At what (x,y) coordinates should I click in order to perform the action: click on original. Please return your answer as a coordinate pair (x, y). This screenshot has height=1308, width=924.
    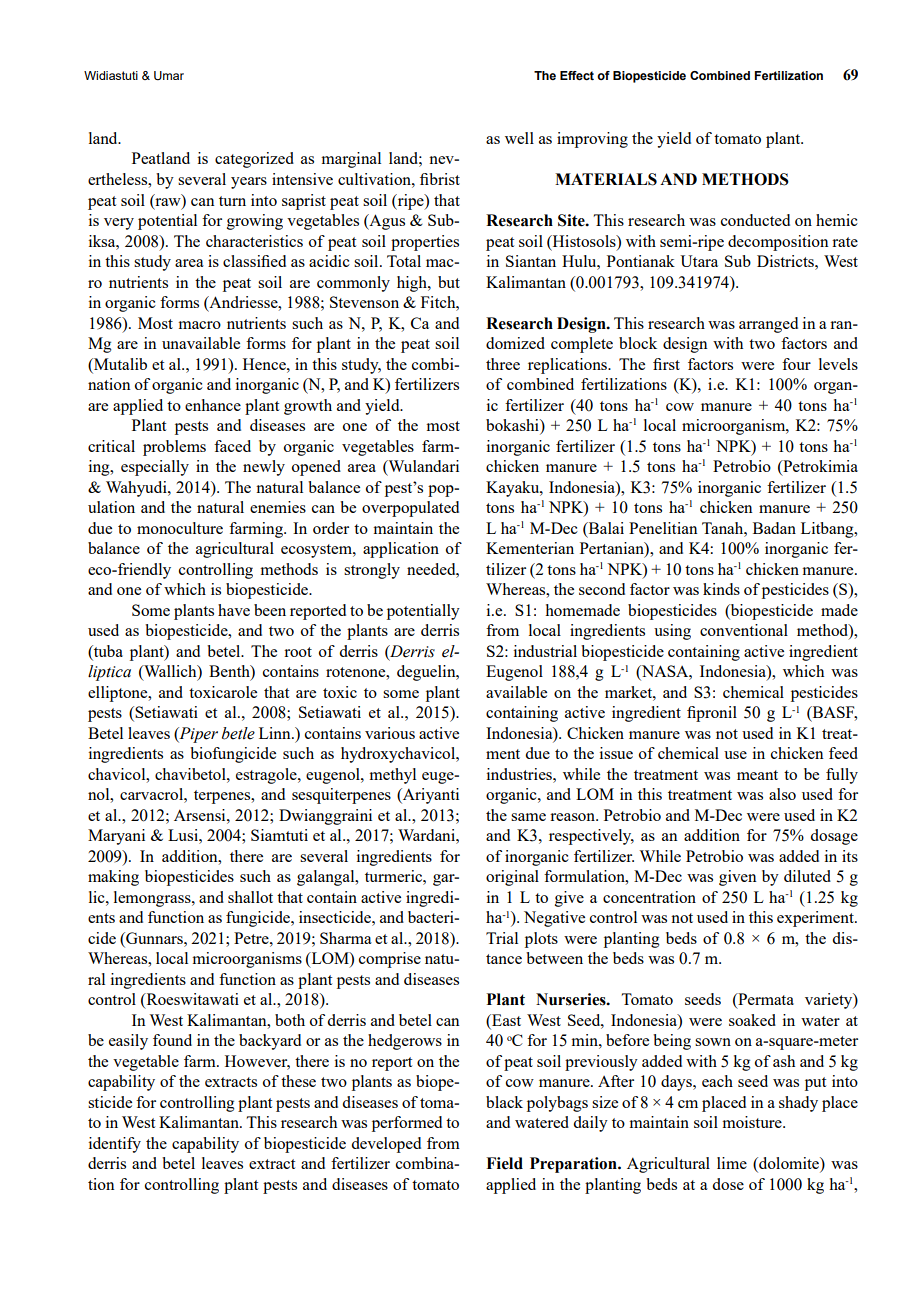
    Looking at the image, I should click on (512, 878).
